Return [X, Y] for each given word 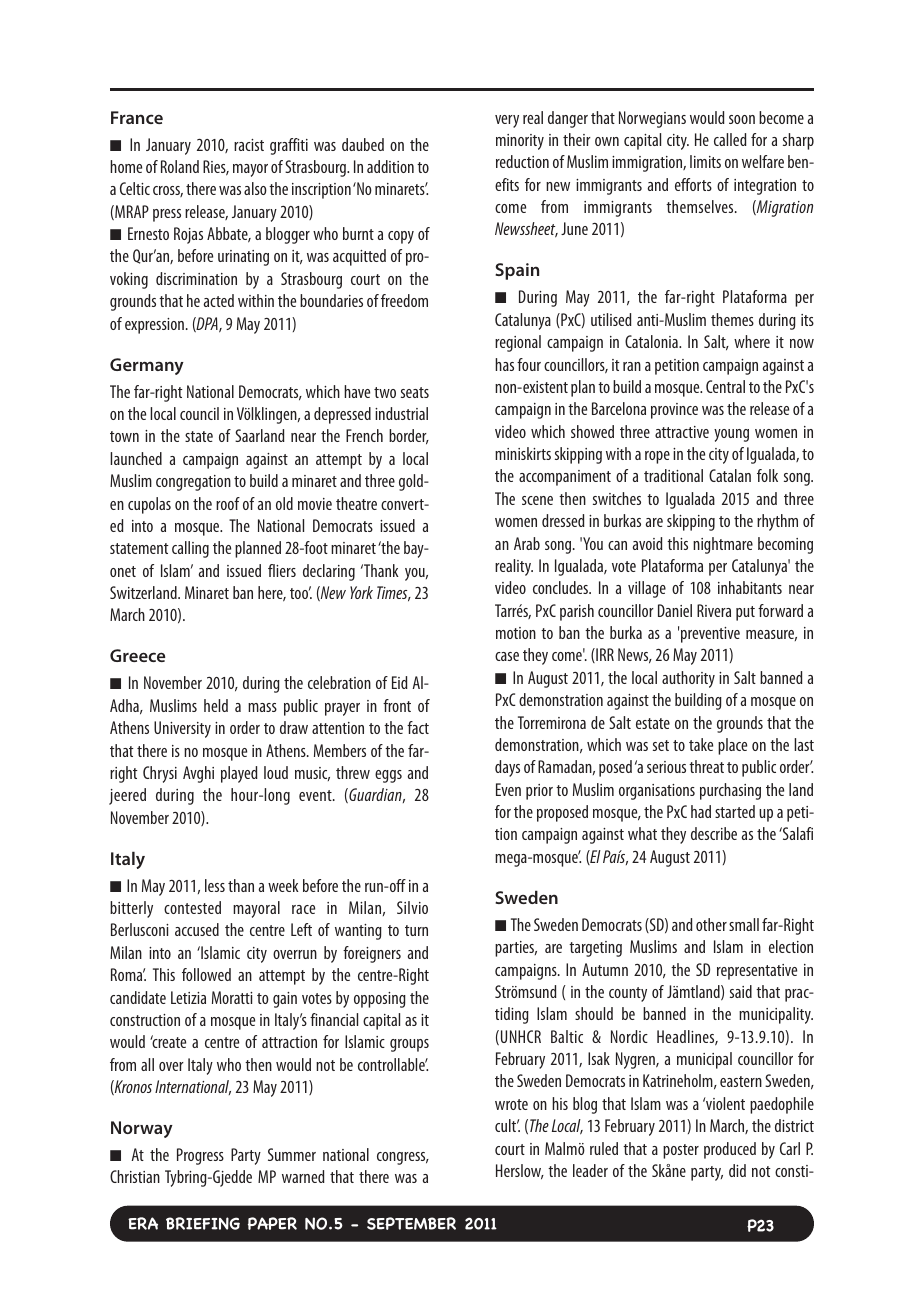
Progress [200, 1156]
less [215, 885]
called [730, 139]
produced [730, 1150]
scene [537, 500]
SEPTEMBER [411, 1223]
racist [249, 145]
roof [228, 503]
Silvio [412, 907]
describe [714, 833]
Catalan [730, 475]
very [507, 121]
